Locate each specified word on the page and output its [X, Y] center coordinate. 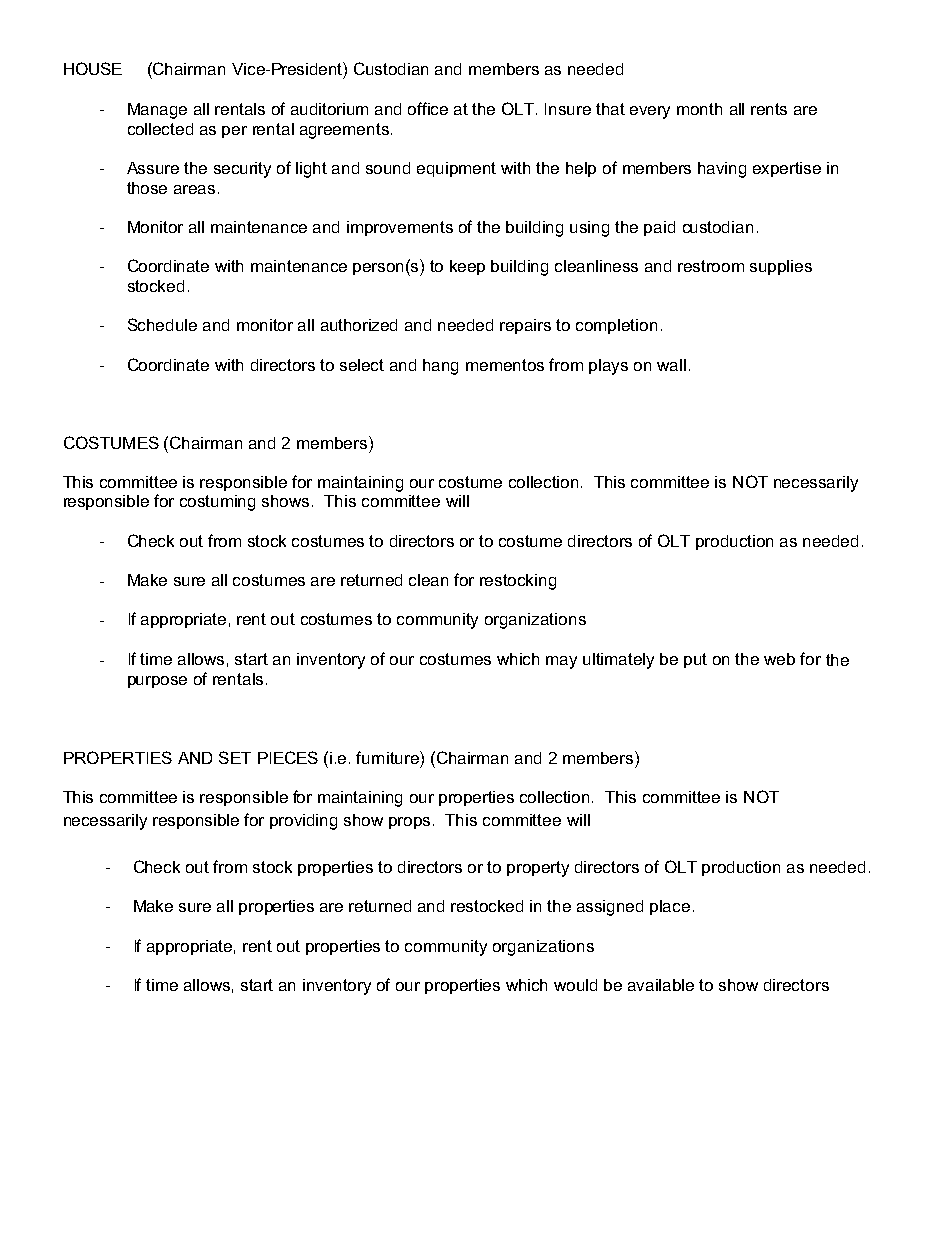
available [661, 985]
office [428, 108]
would [575, 985]
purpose [157, 682]
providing [303, 822]
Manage [157, 111]
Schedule [162, 324]
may [561, 662]
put [695, 660]
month [699, 109]
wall [671, 365]
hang [440, 367]
